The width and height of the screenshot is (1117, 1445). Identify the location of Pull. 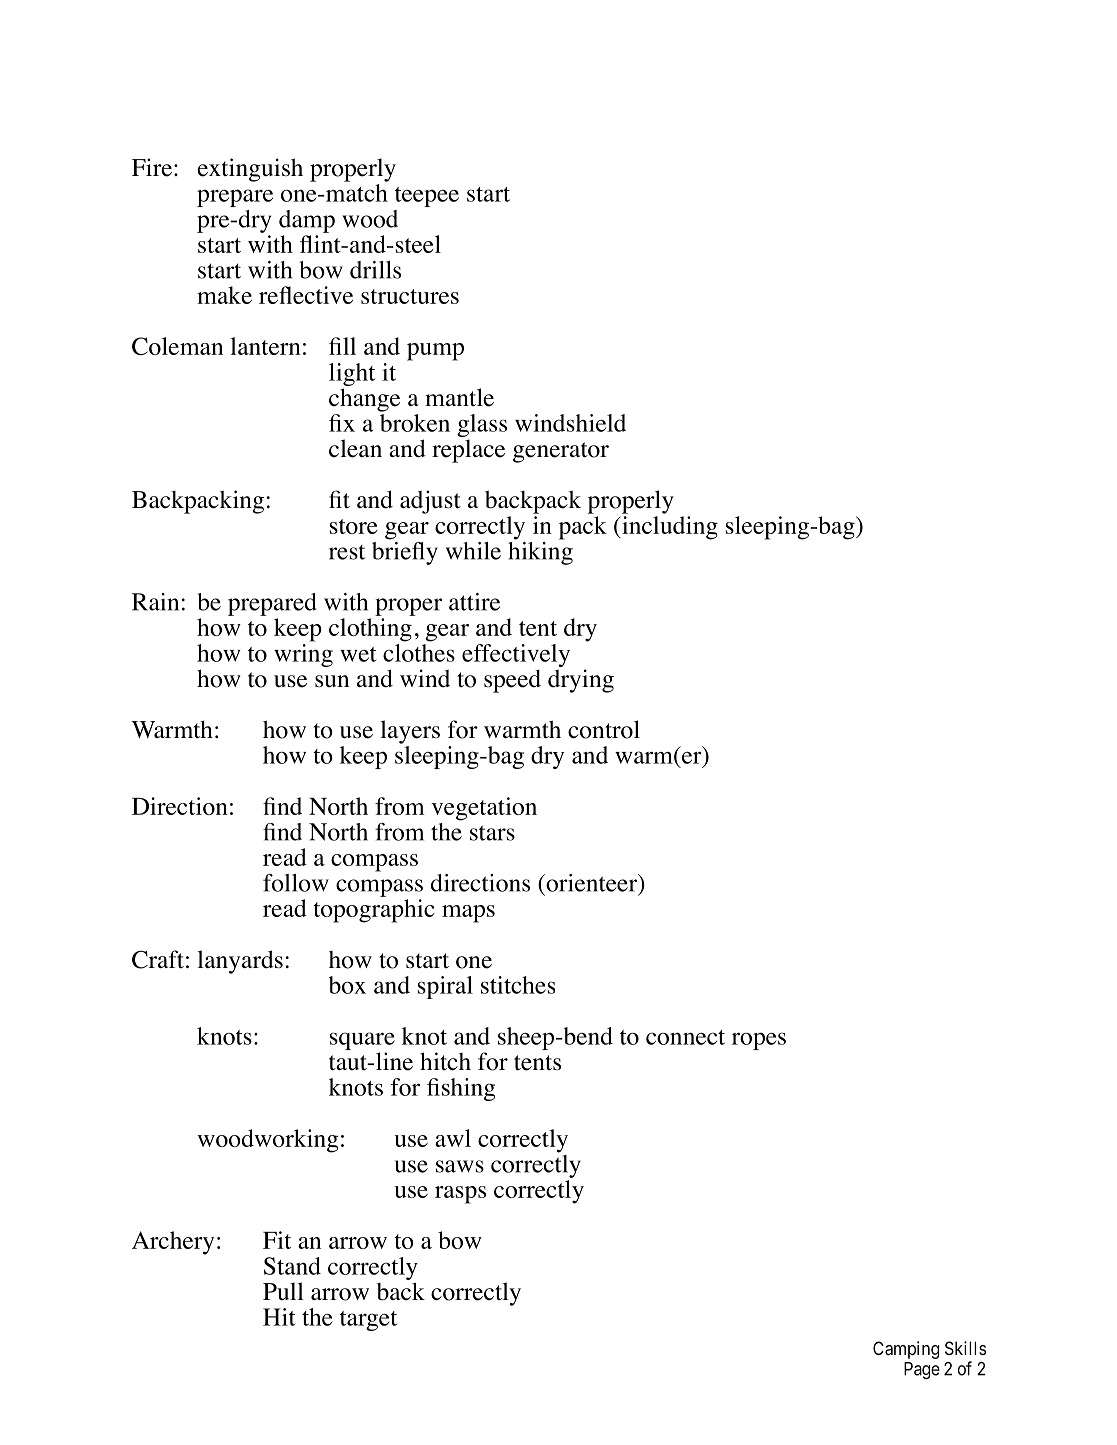
(283, 1291).
